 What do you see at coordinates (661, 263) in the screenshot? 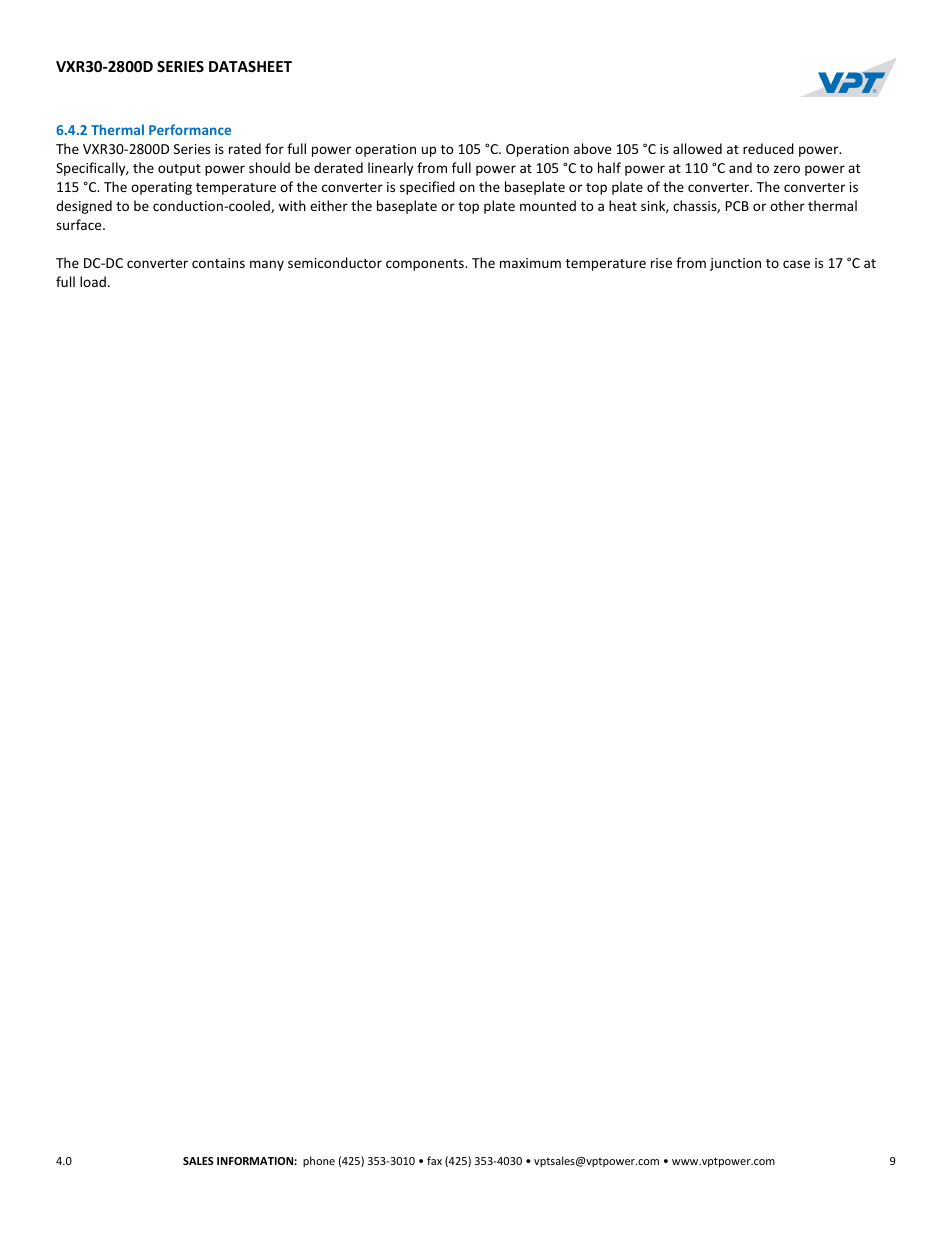
I see `rise` at bounding box center [661, 263].
